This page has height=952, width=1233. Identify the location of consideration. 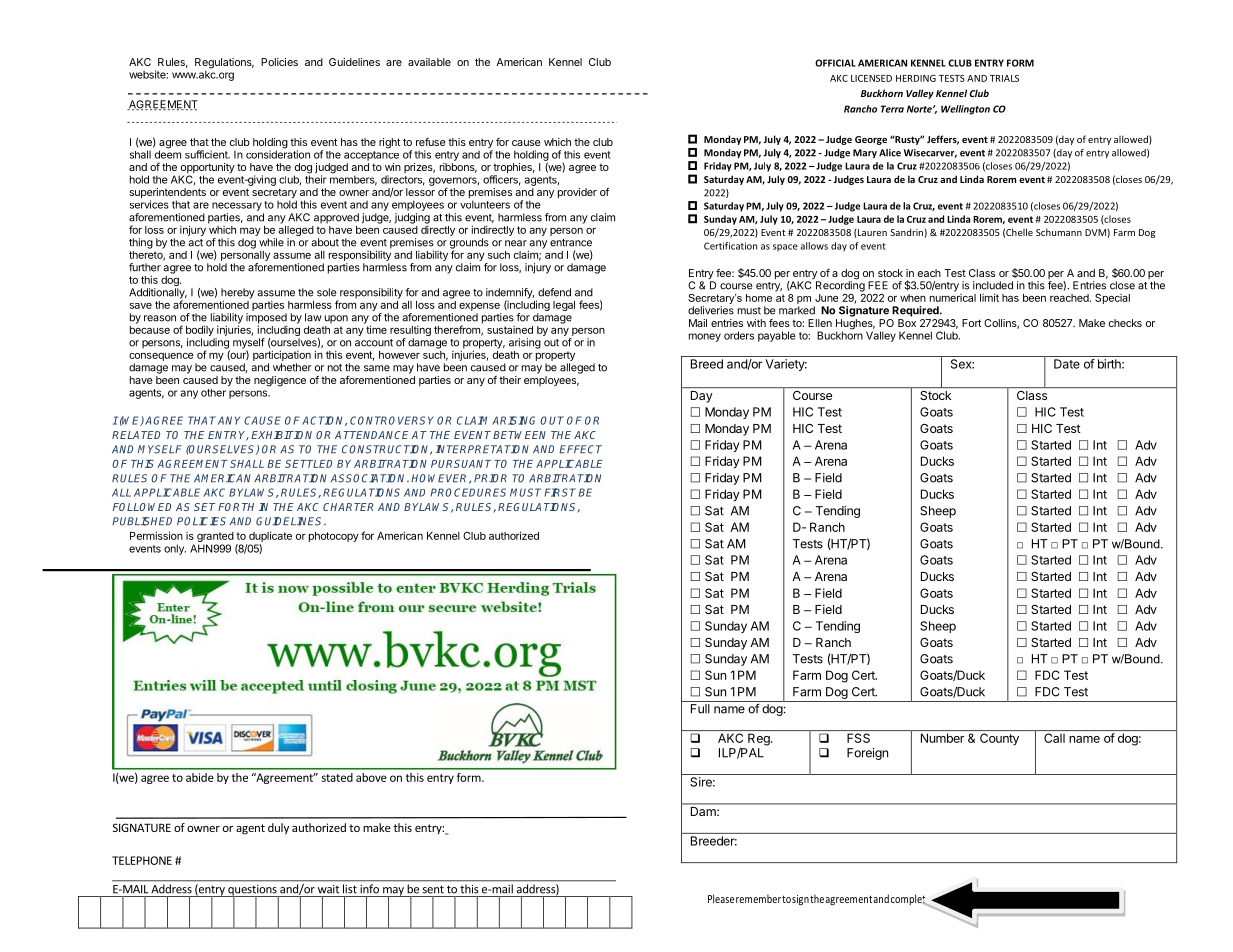
(278, 153).
